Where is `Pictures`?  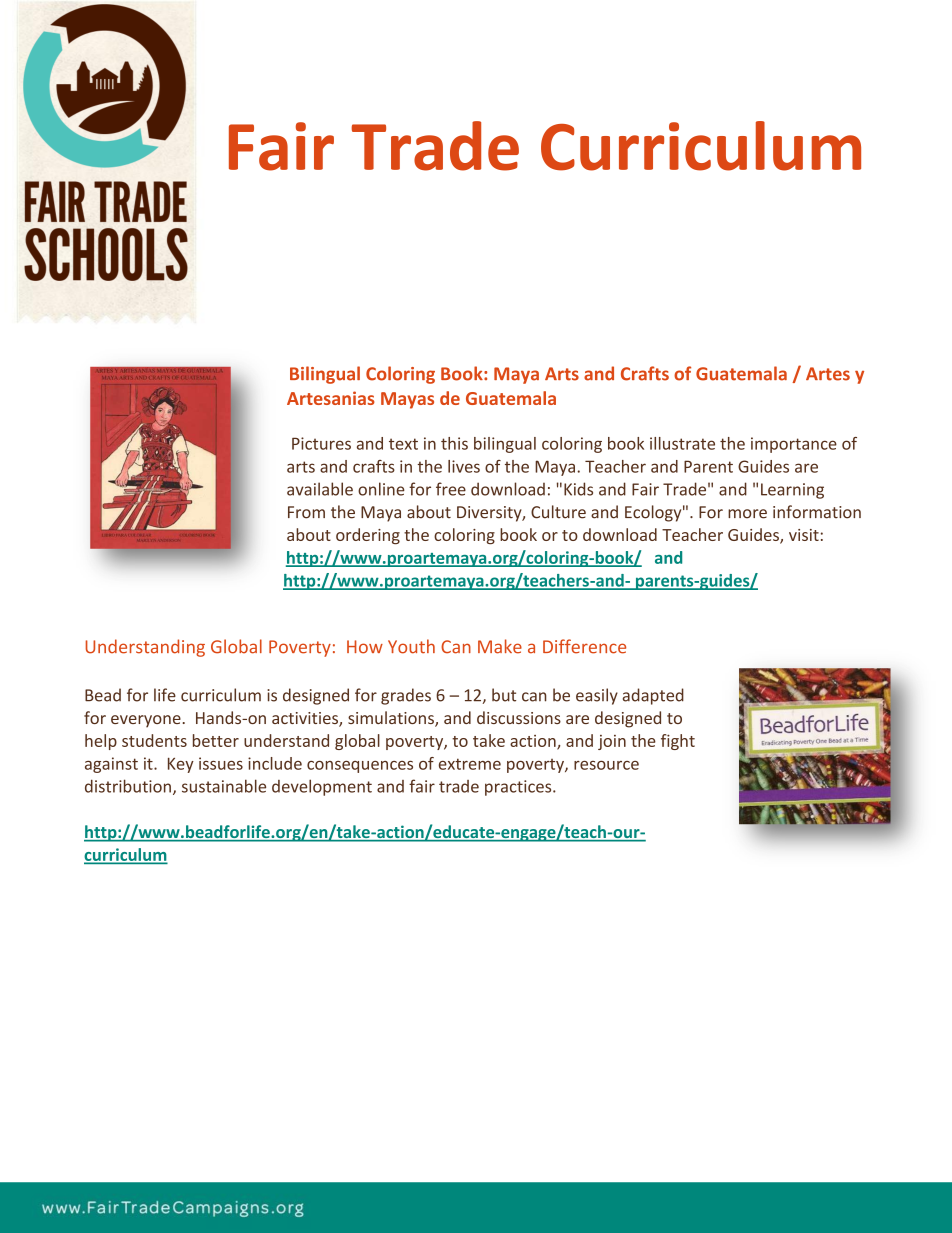 Pictures is located at coordinates (321, 443).
